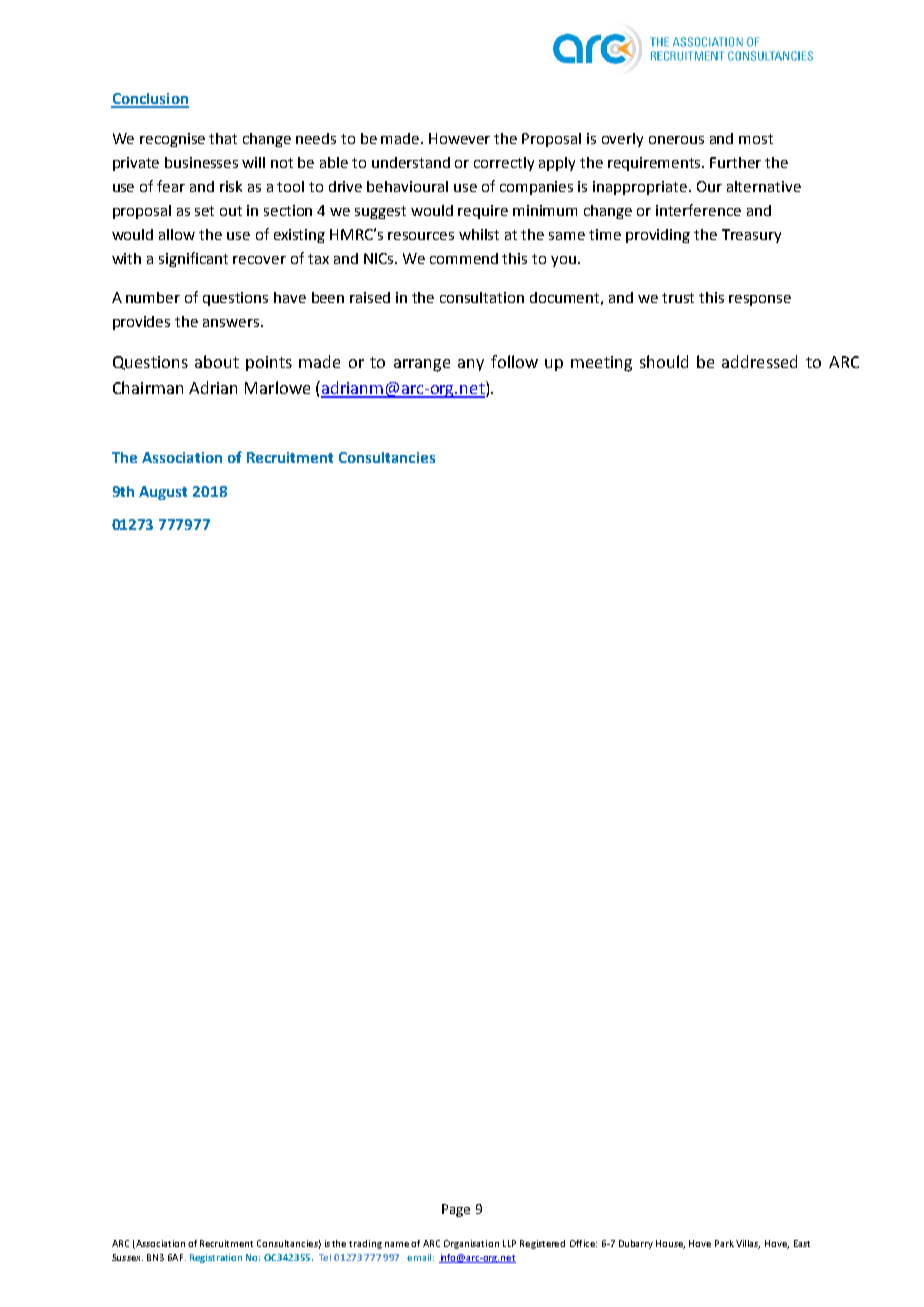 The height and width of the image is (1307, 924). What do you see at coordinates (127, 1257) in the image?
I see `Sussex` at bounding box center [127, 1257].
